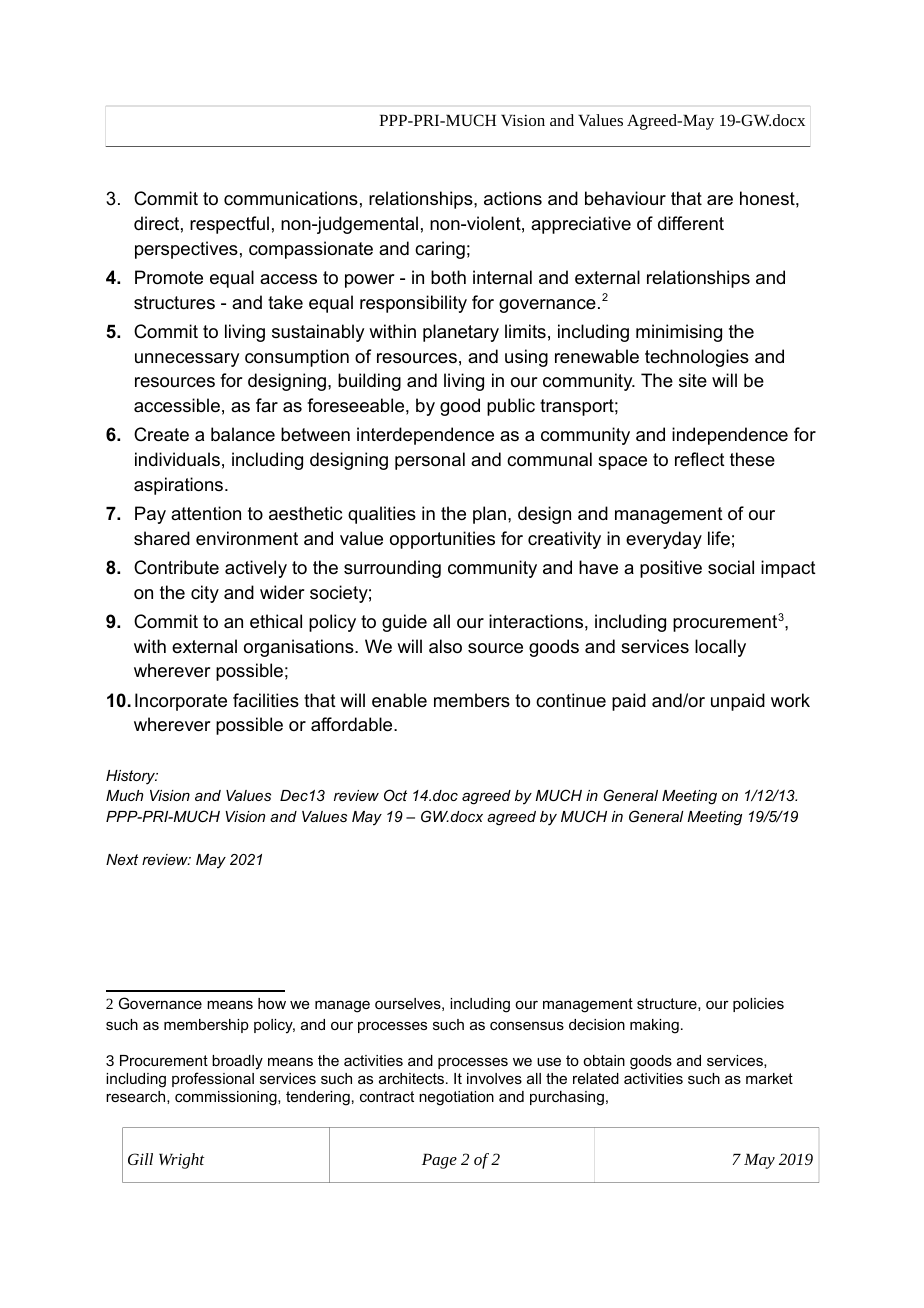 Image resolution: width=924 pixels, height=1308 pixels. Describe the element at coordinates (229, 225) in the screenshot. I see `respectful` at that location.
